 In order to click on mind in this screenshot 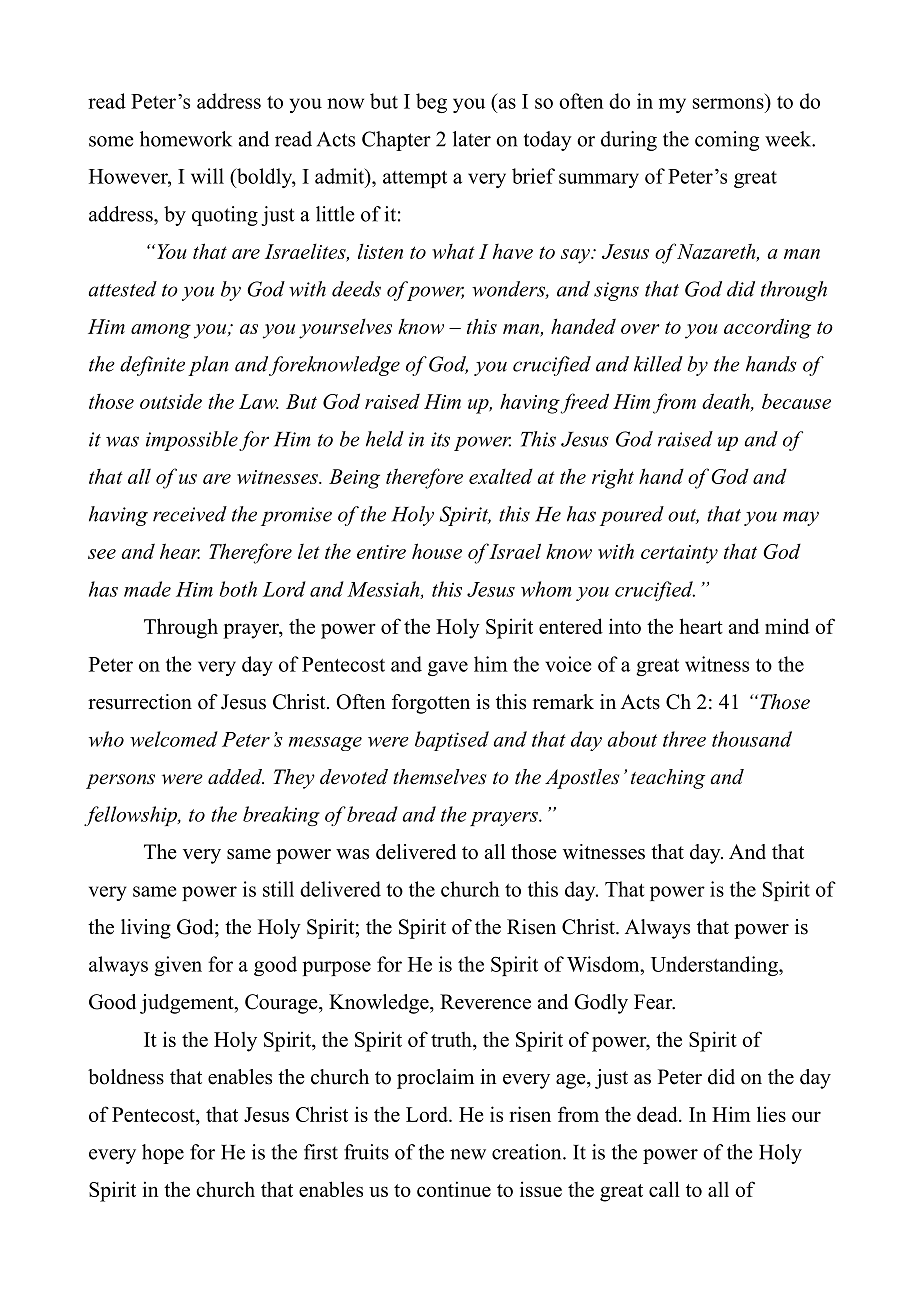, I will do `click(787, 626)`.
